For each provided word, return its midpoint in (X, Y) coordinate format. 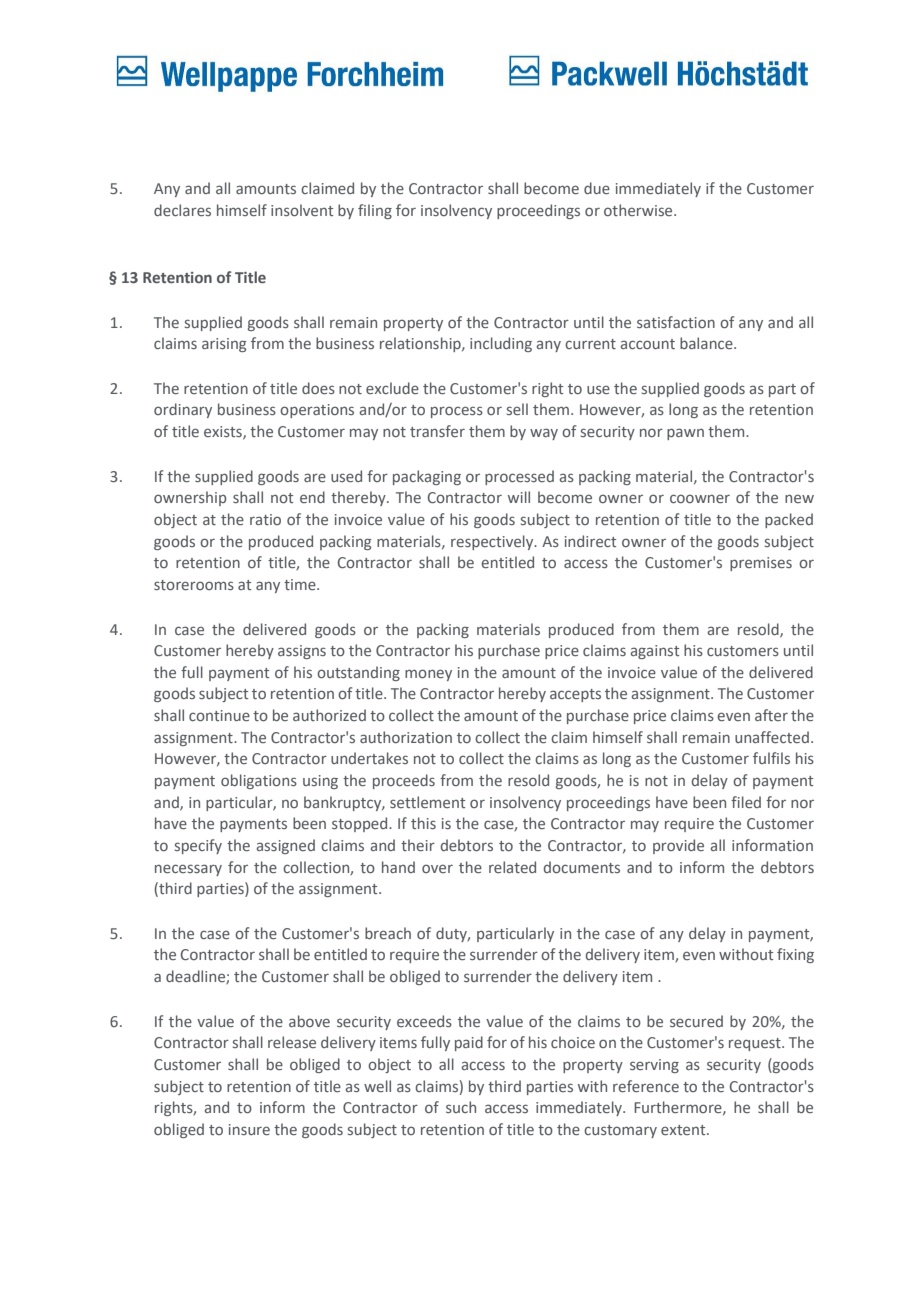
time (301, 584)
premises (761, 564)
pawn (685, 434)
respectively (493, 542)
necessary (188, 870)
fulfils (771, 758)
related (512, 867)
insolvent (302, 210)
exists (224, 433)
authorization (406, 737)
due (597, 188)
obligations (259, 781)
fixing (795, 955)
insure (249, 1129)
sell (517, 409)
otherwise (639, 210)
